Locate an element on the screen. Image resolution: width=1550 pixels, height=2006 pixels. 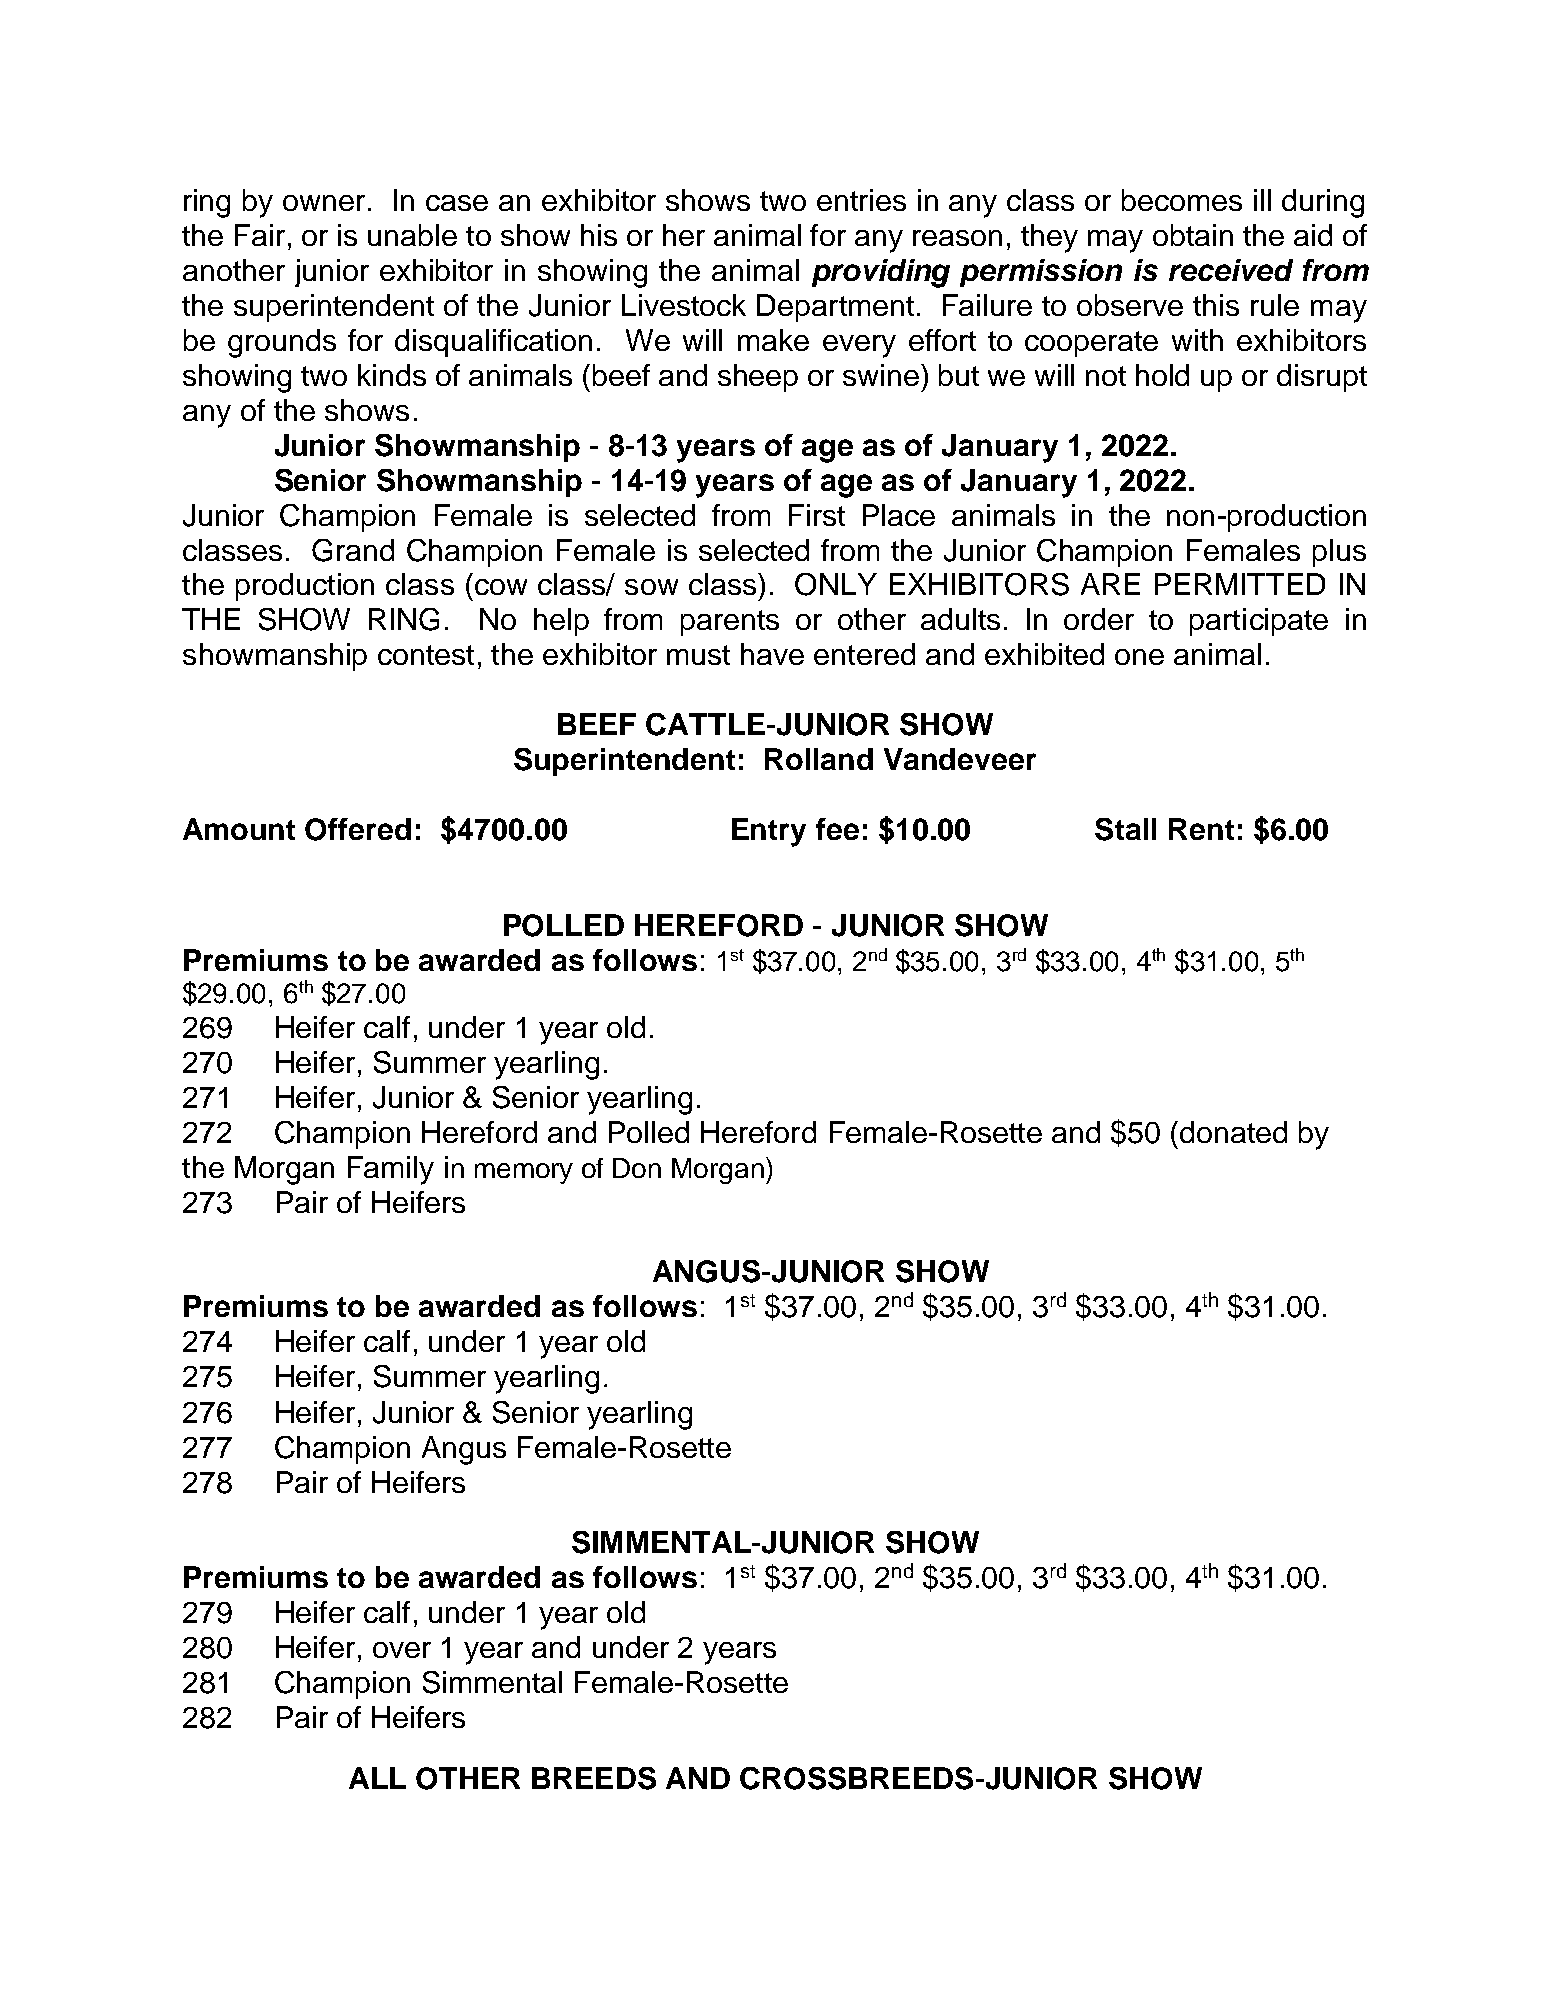
Stall is located at coordinates (1125, 829).
